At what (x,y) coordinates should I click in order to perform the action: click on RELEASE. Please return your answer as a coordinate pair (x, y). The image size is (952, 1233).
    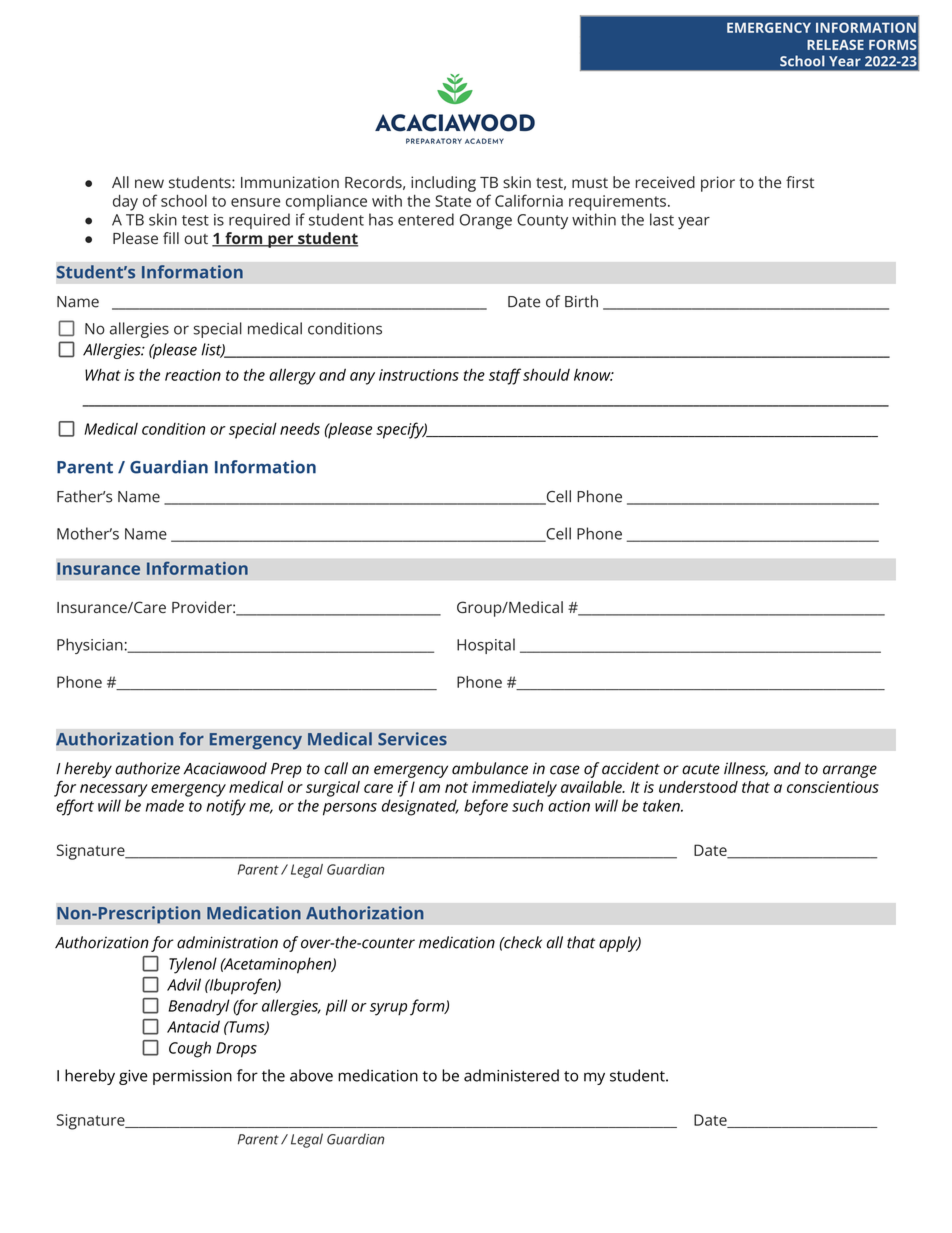
    Looking at the image, I should click on (835, 45).
